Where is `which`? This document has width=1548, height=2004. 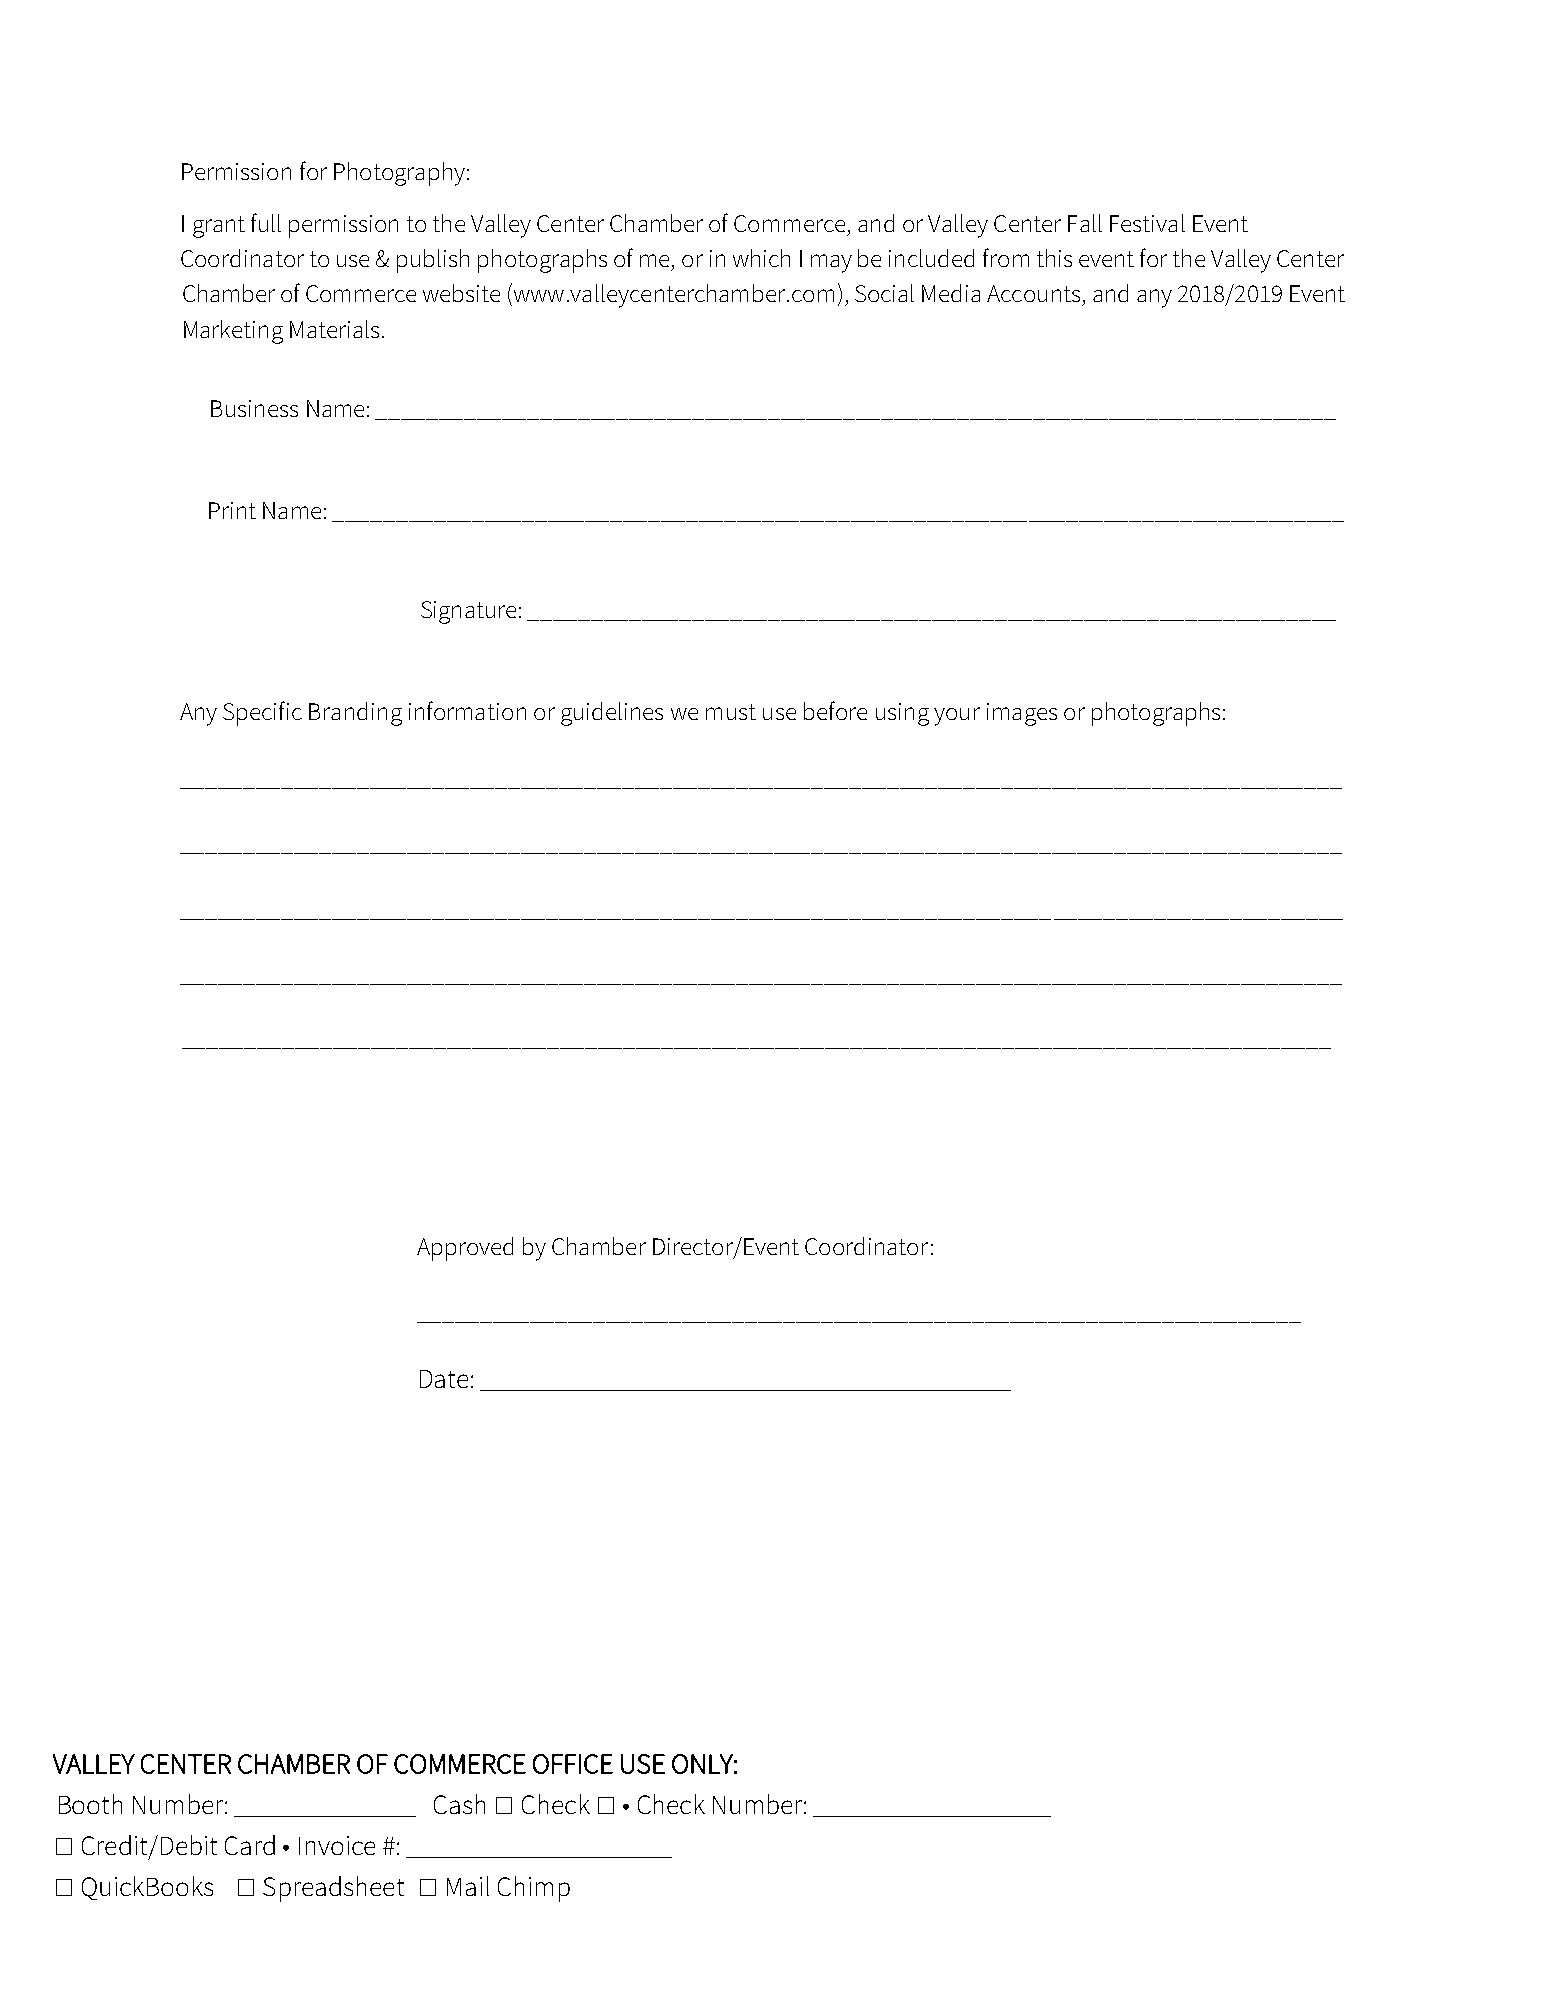
which is located at coordinates (761, 258).
